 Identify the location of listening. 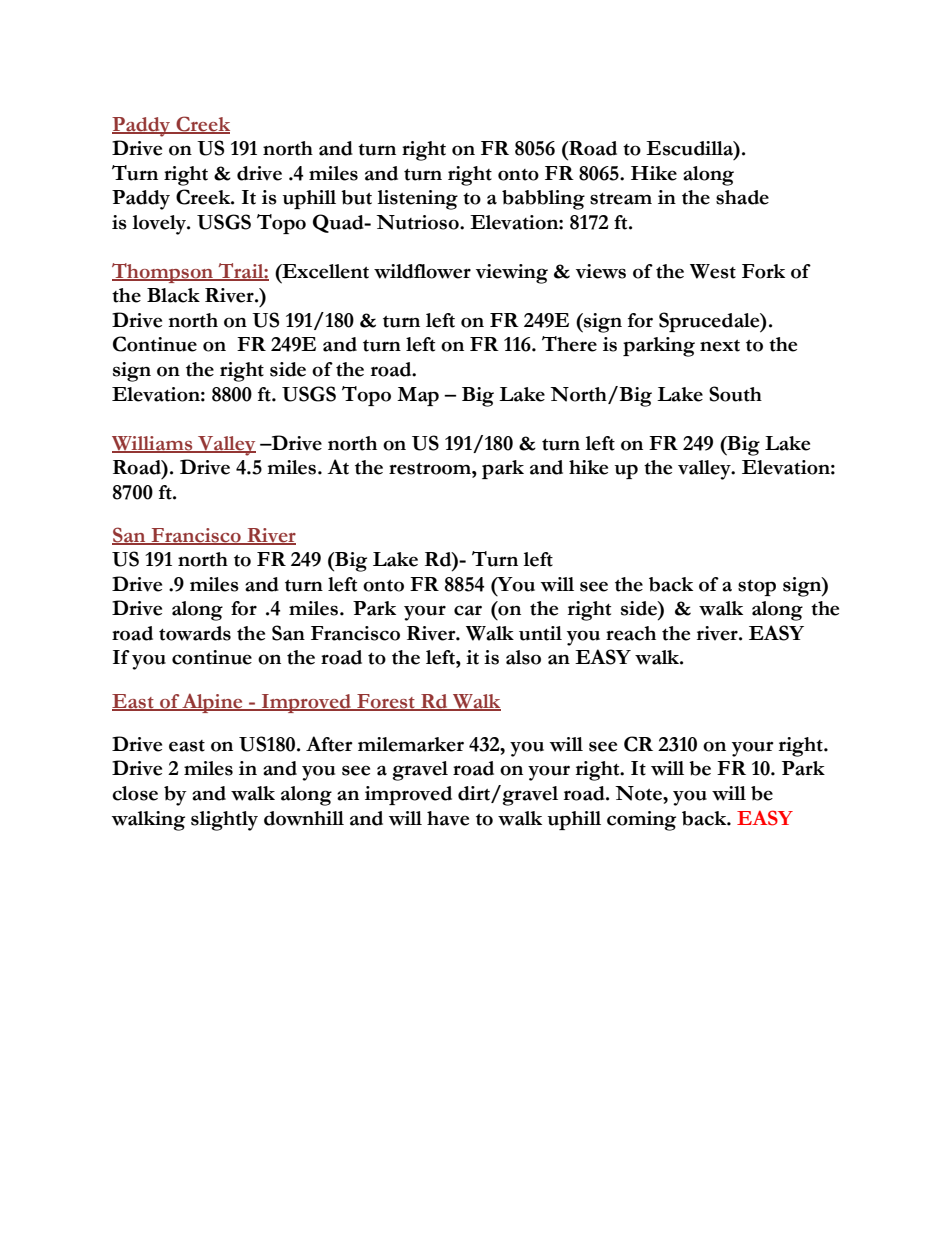
(417, 200).
